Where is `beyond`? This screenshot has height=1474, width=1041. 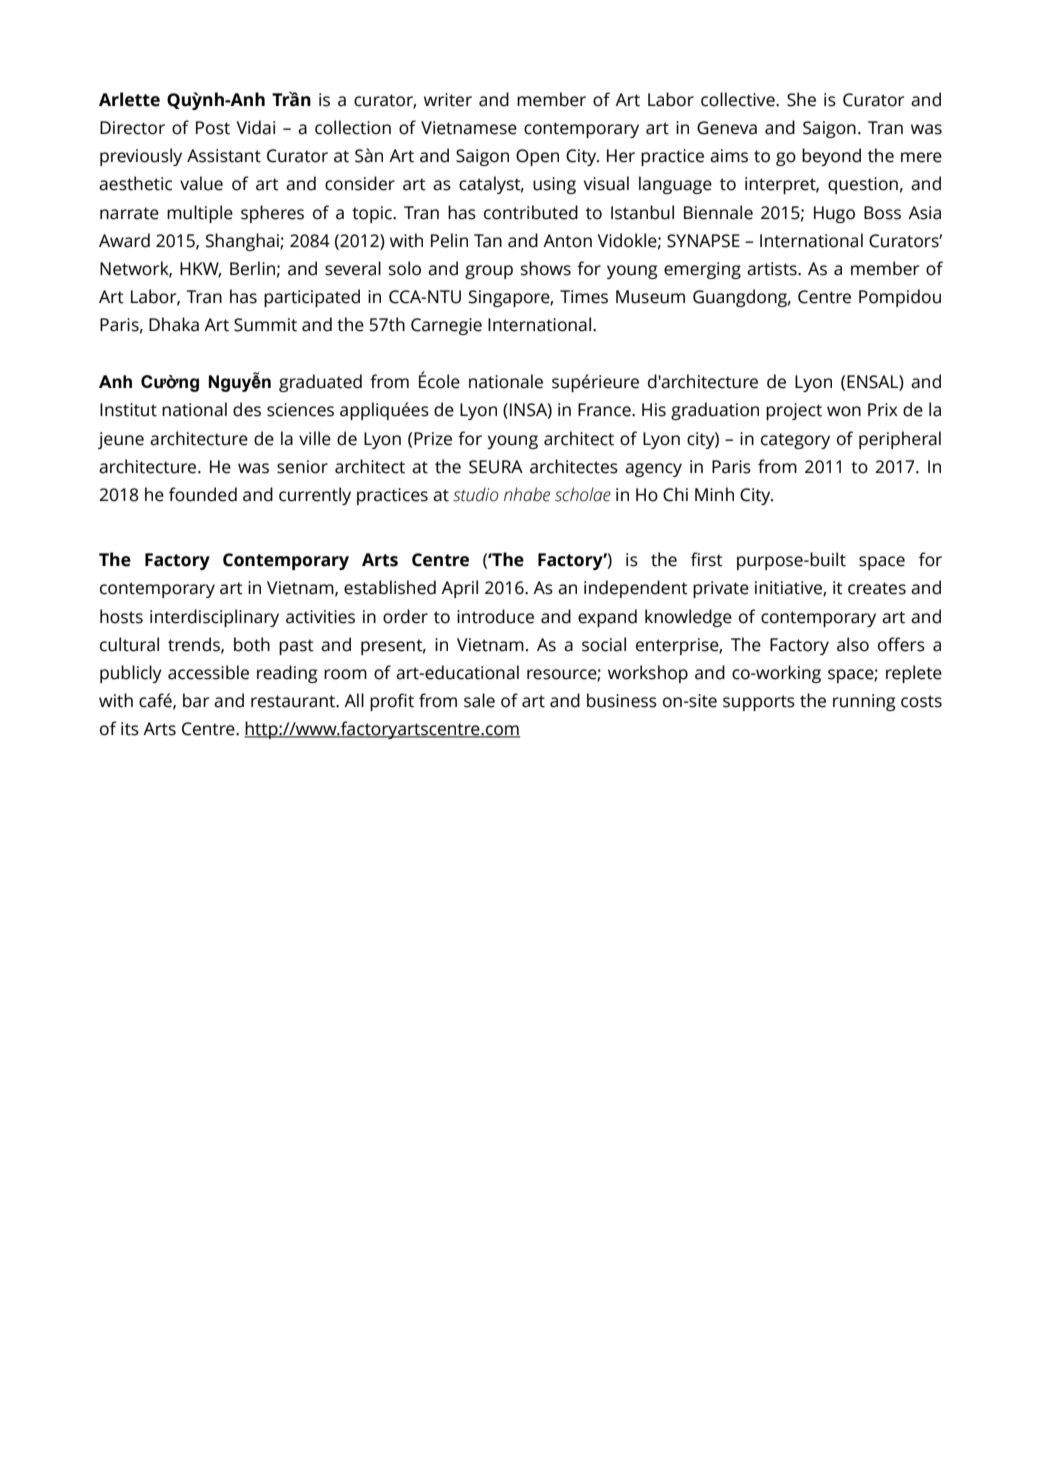
beyond is located at coordinates (831, 157).
